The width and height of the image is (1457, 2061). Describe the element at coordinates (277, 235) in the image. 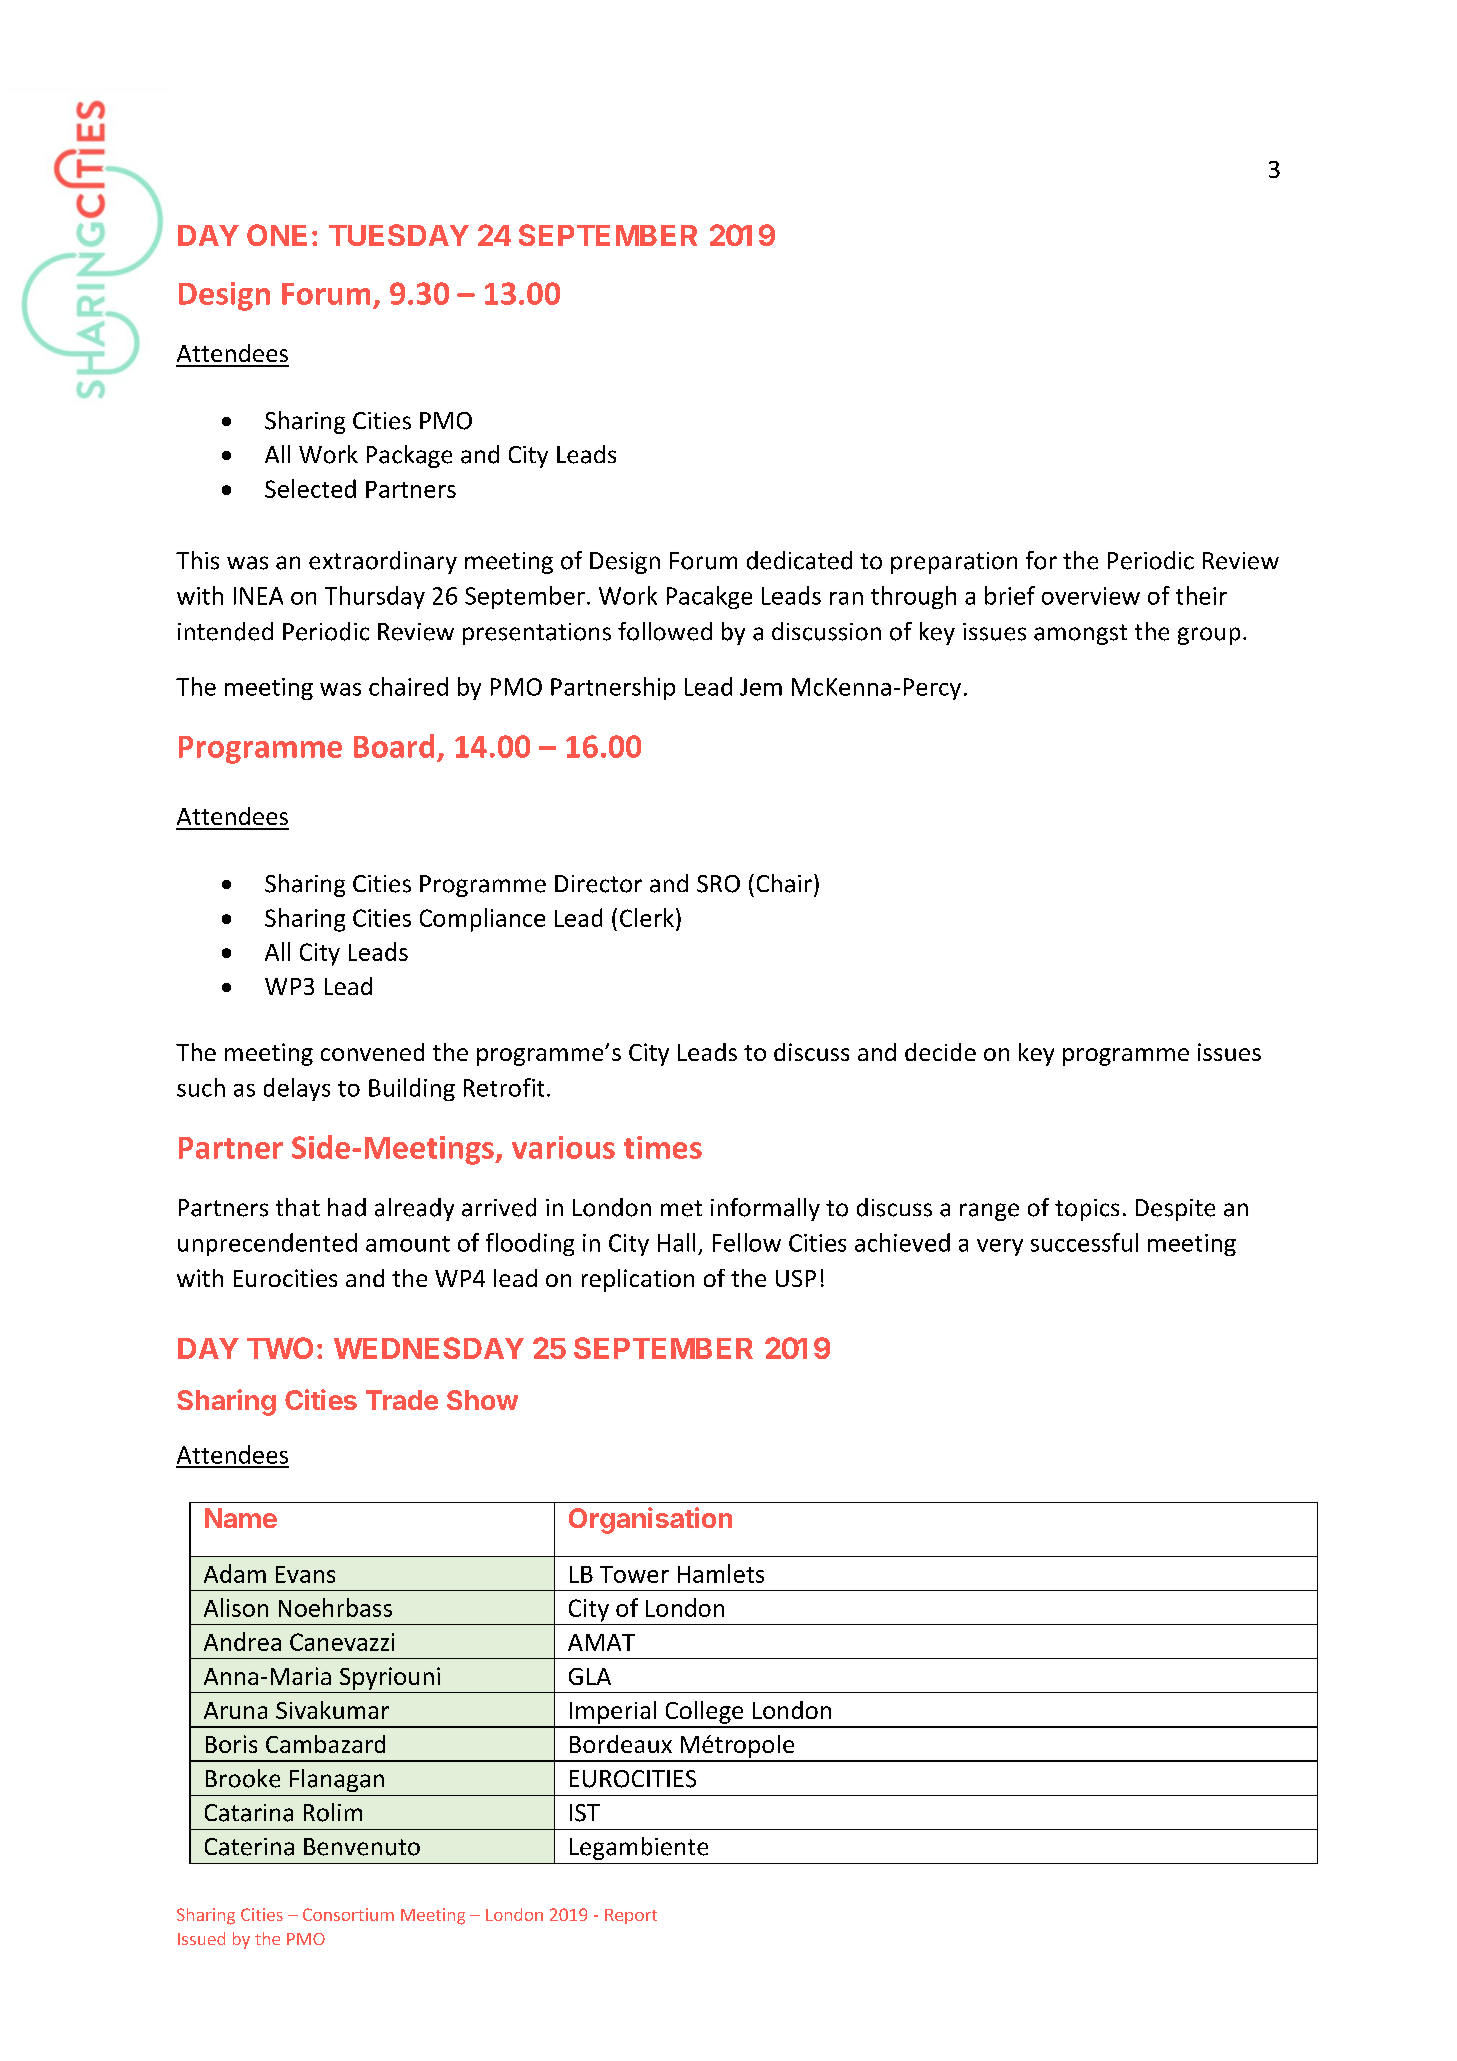

I see `ONE` at that location.
